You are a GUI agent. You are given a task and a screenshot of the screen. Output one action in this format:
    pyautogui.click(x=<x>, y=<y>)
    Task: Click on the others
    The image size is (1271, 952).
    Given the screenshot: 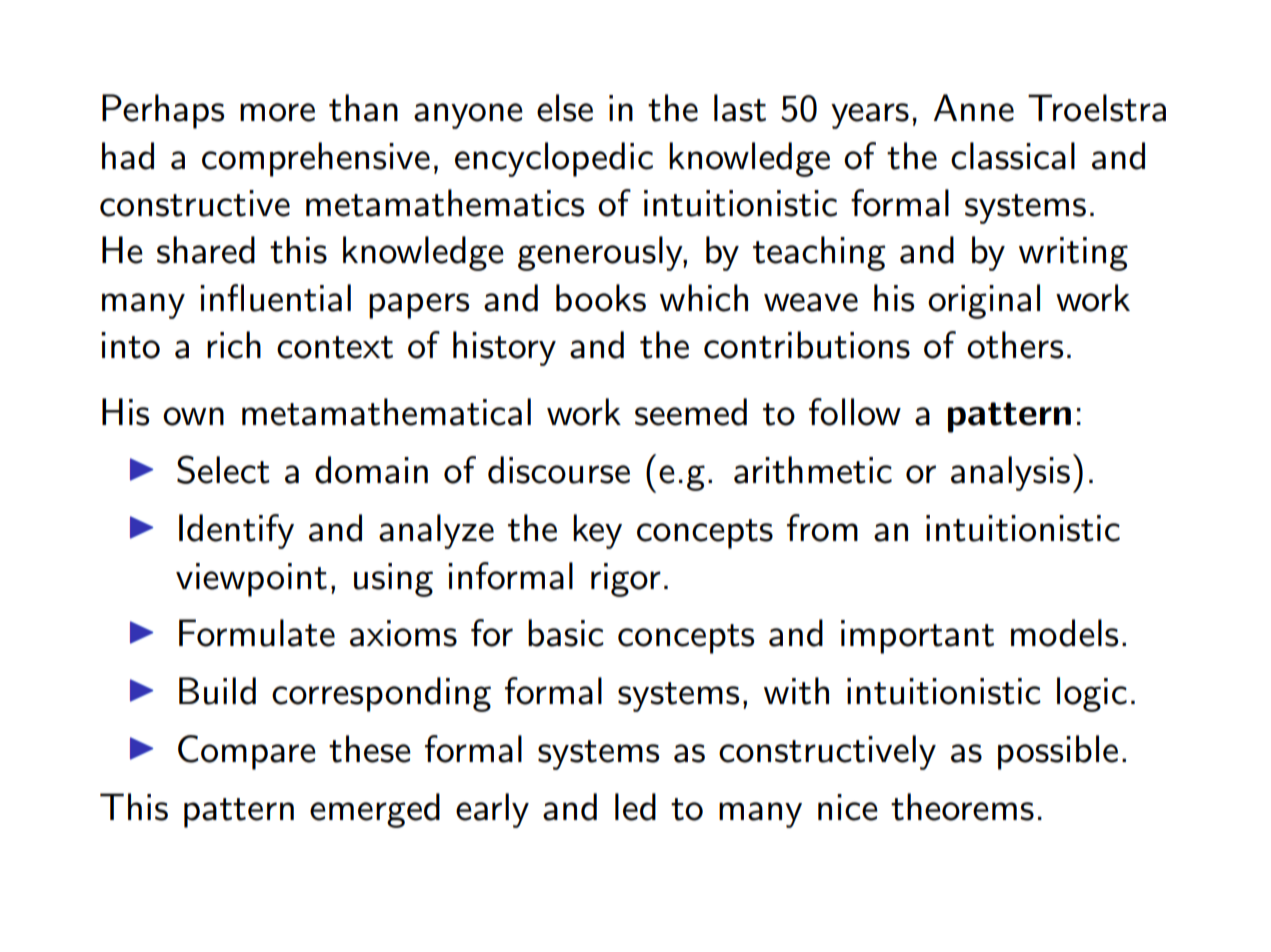 What is the action you would take?
    pyautogui.click(x=1015, y=345)
